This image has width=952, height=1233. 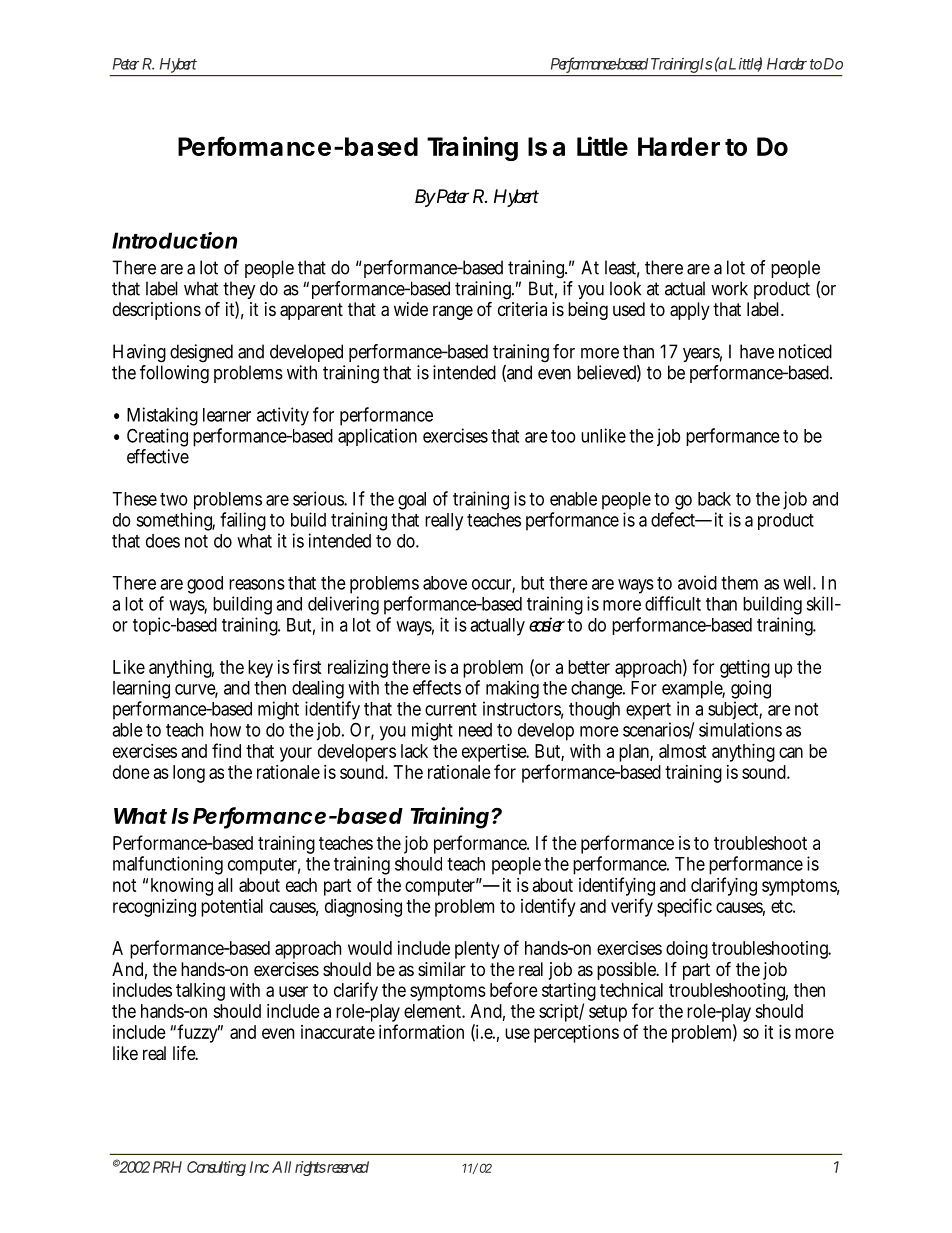 I want to click on reserved, so click(x=348, y=1167).
